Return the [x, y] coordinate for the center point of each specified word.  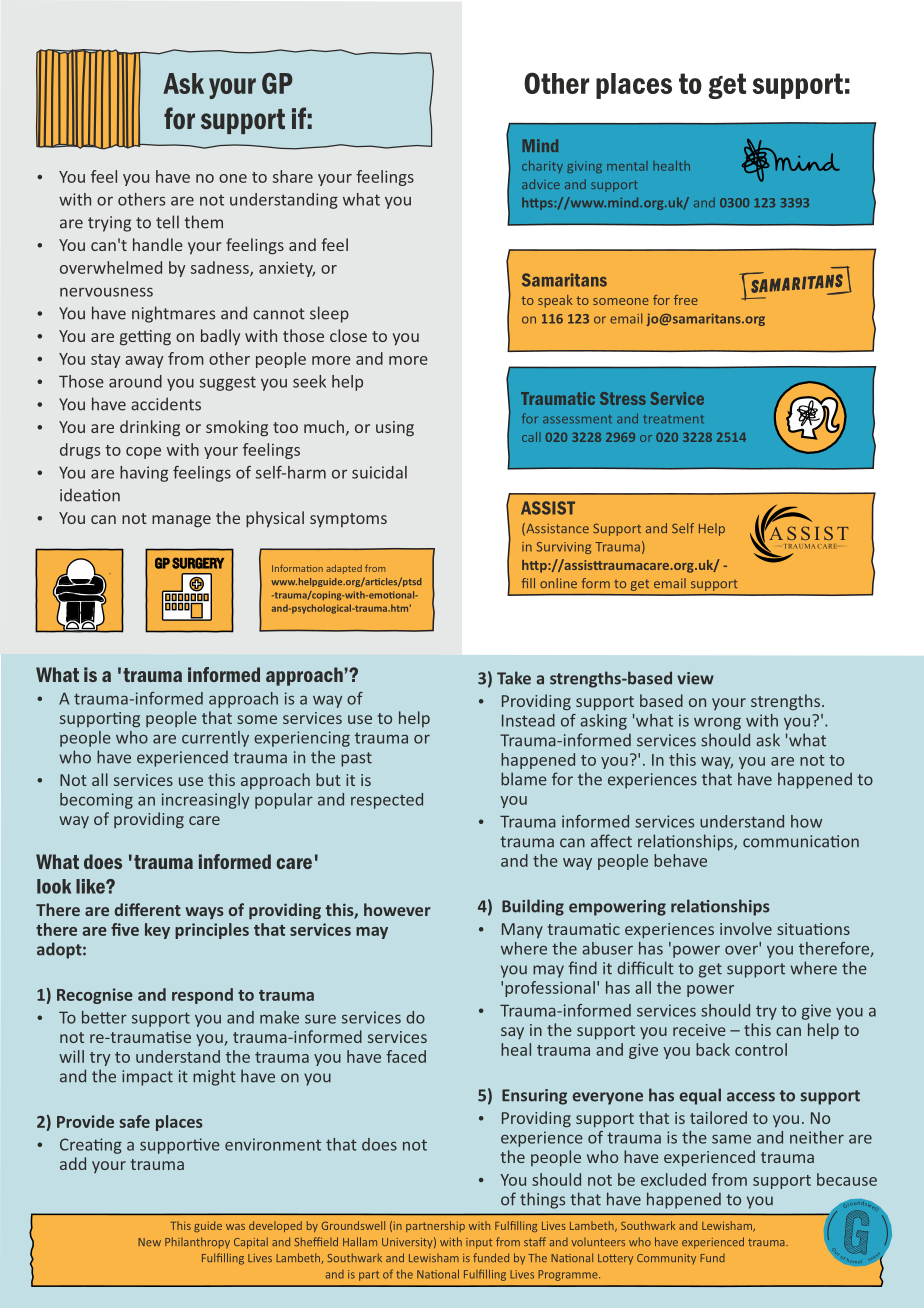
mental [627, 166]
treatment [674, 419]
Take [514, 678]
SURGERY [198, 563]
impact [147, 1078]
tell [167, 222]
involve [746, 928]
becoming [96, 801]
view [695, 678]
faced [406, 1056]
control [761, 1049]
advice [541, 184]
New [149, 1242]
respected [387, 801]
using [395, 429]
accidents [166, 404]
